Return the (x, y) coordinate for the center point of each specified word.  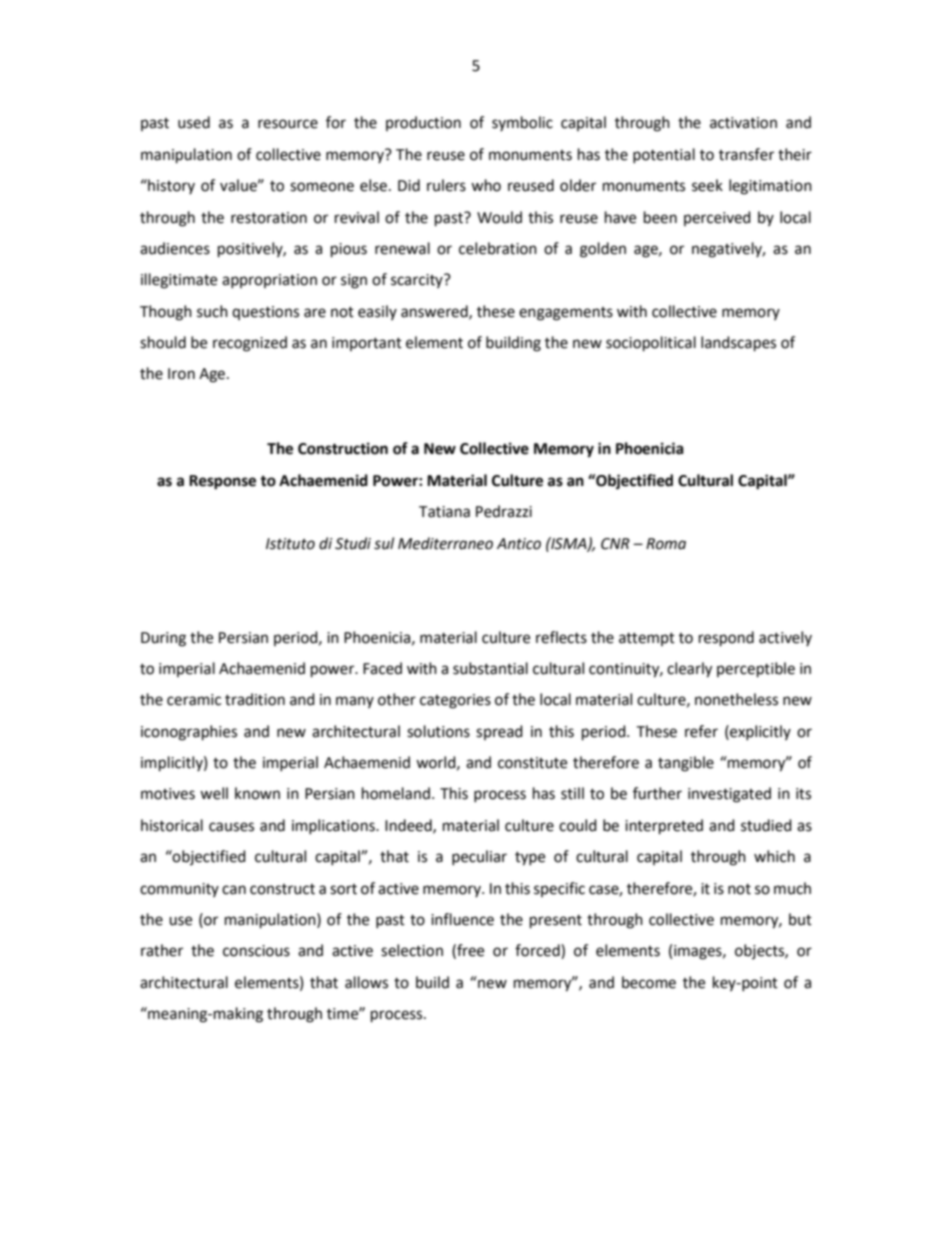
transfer (746, 154)
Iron (181, 374)
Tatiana (444, 512)
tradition (255, 699)
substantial (490, 668)
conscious (256, 951)
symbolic (522, 123)
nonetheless (736, 699)
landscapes (738, 344)
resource (288, 124)
